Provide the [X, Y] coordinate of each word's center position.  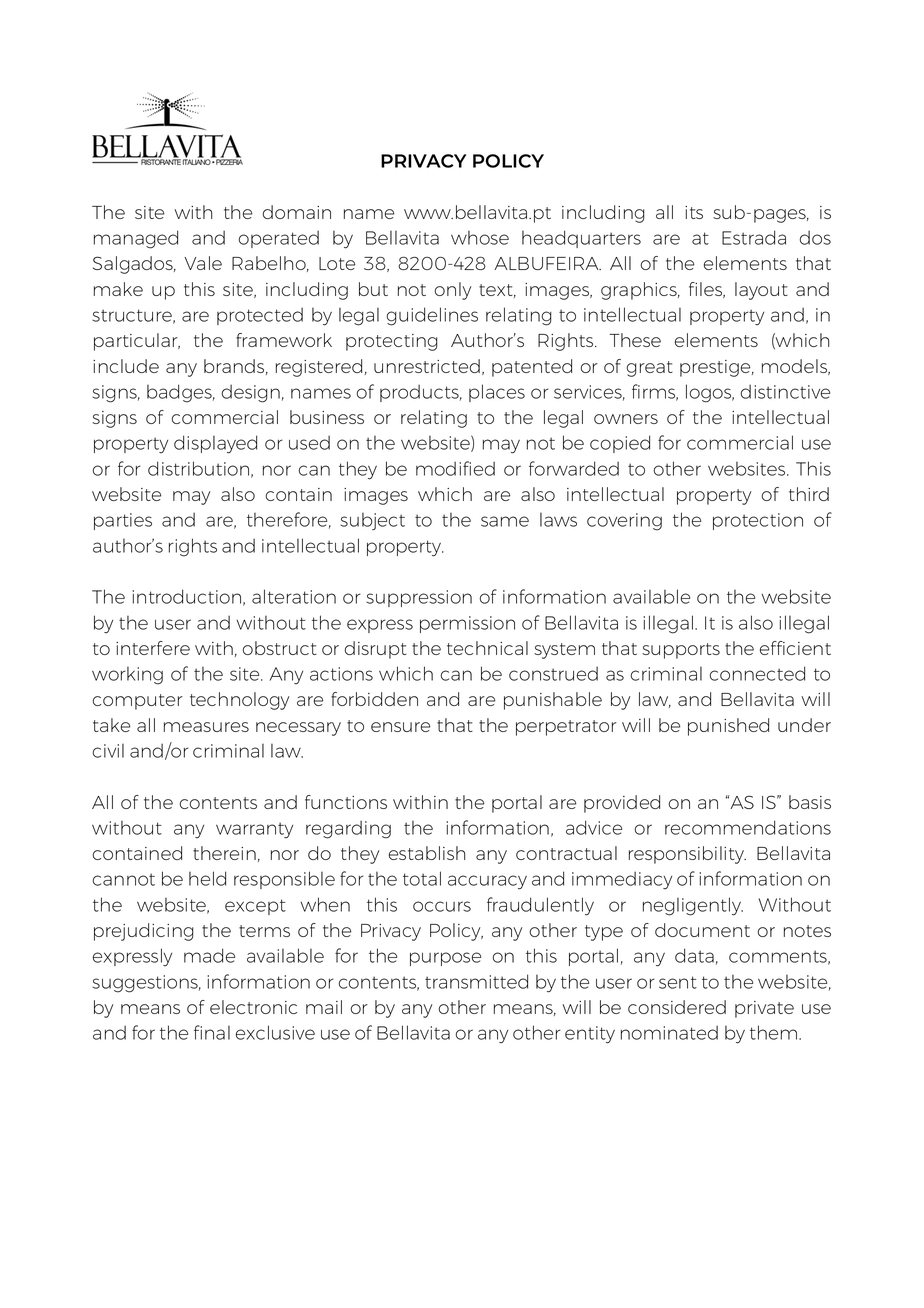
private [764, 1009]
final [212, 1032]
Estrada [754, 237]
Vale [203, 263]
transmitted [476, 981]
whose [480, 238]
